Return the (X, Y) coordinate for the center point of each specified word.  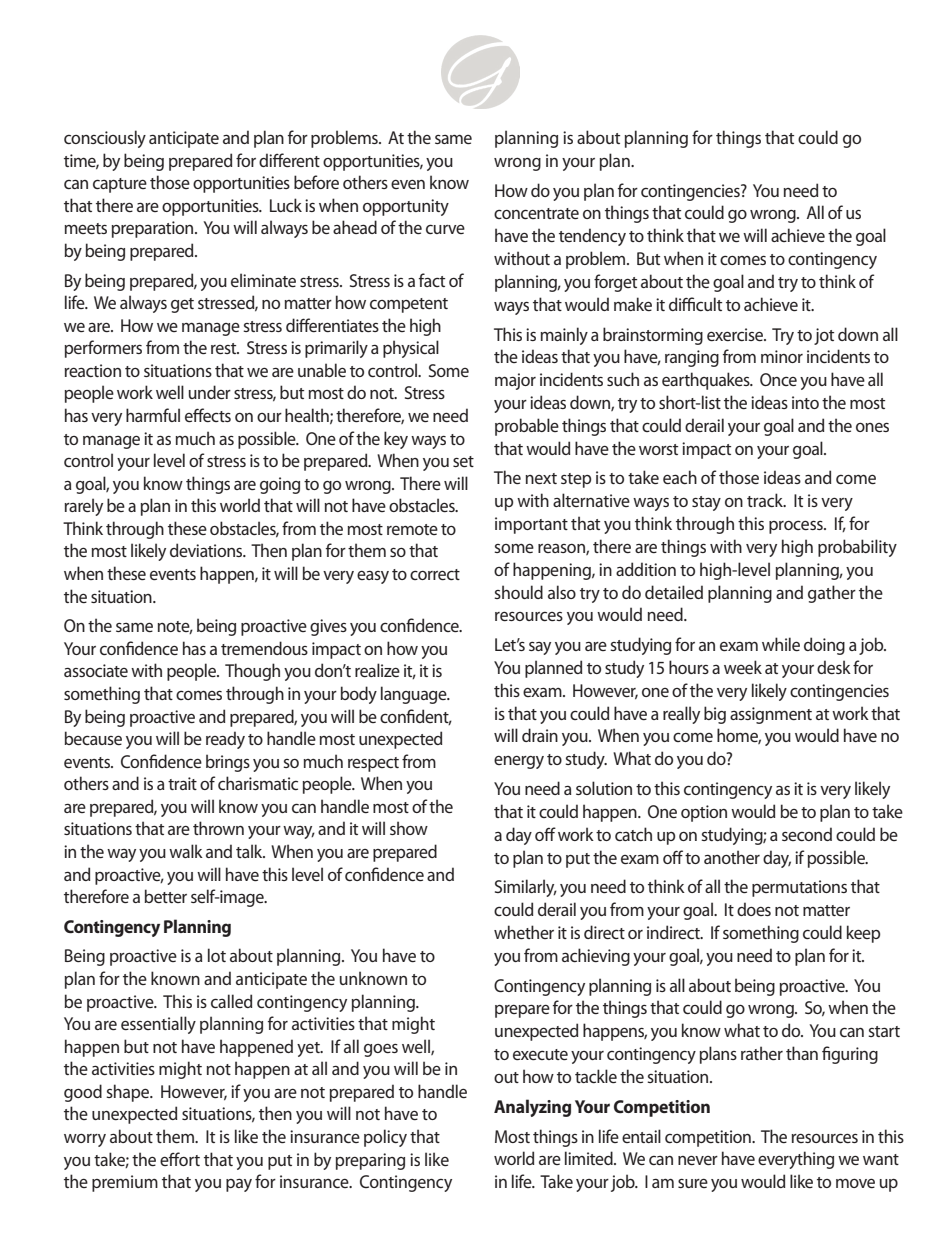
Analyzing (532, 1108)
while (781, 644)
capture (120, 185)
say (540, 648)
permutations (799, 888)
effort (180, 1159)
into (805, 402)
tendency (592, 237)
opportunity (406, 207)
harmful (153, 415)
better (165, 896)
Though (252, 672)
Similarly (526, 888)
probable (527, 427)
